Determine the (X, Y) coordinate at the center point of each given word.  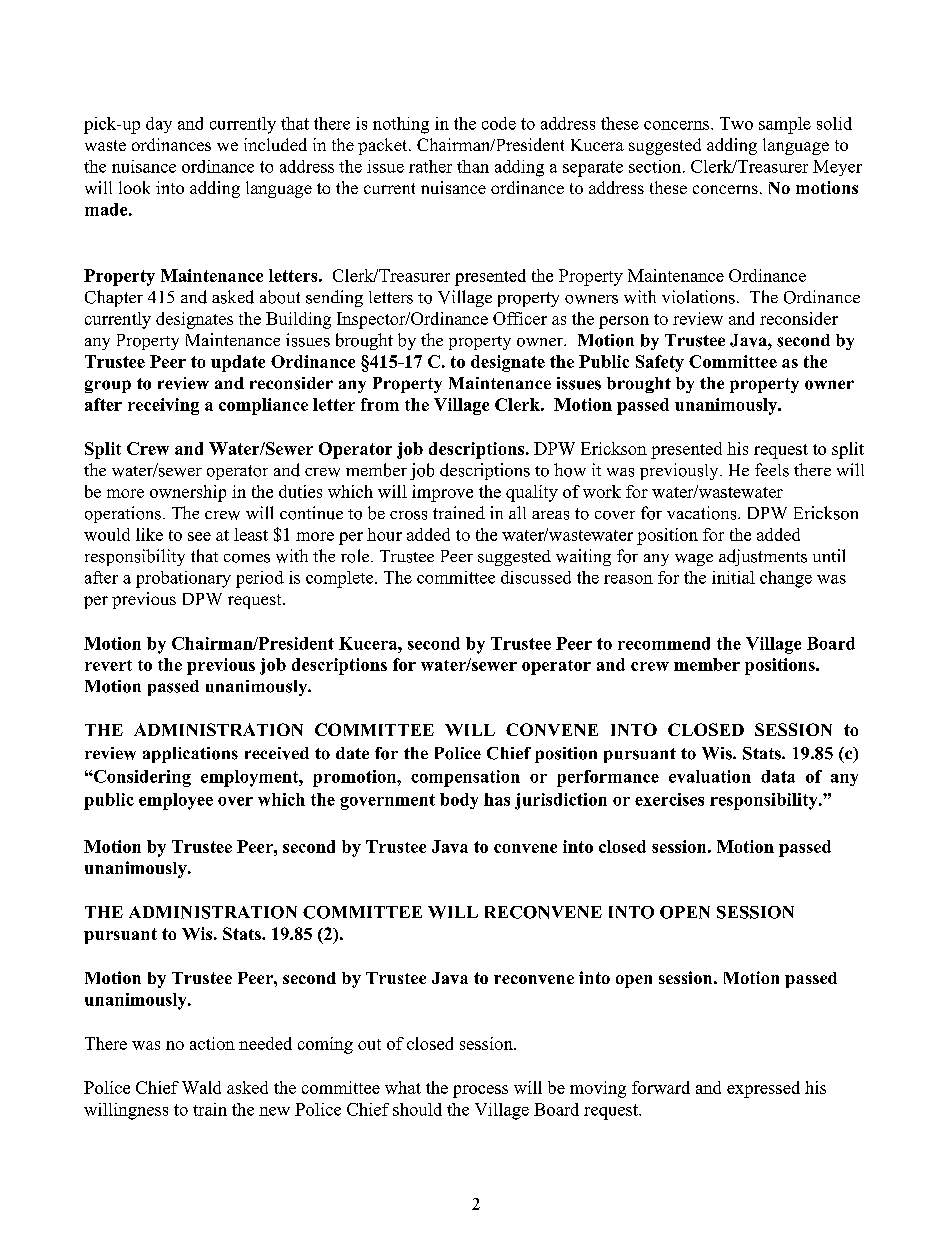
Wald (201, 1087)
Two (736, 123)
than (473, 166)
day (159, 125)
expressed (763, 1089)
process (480, 1091)
